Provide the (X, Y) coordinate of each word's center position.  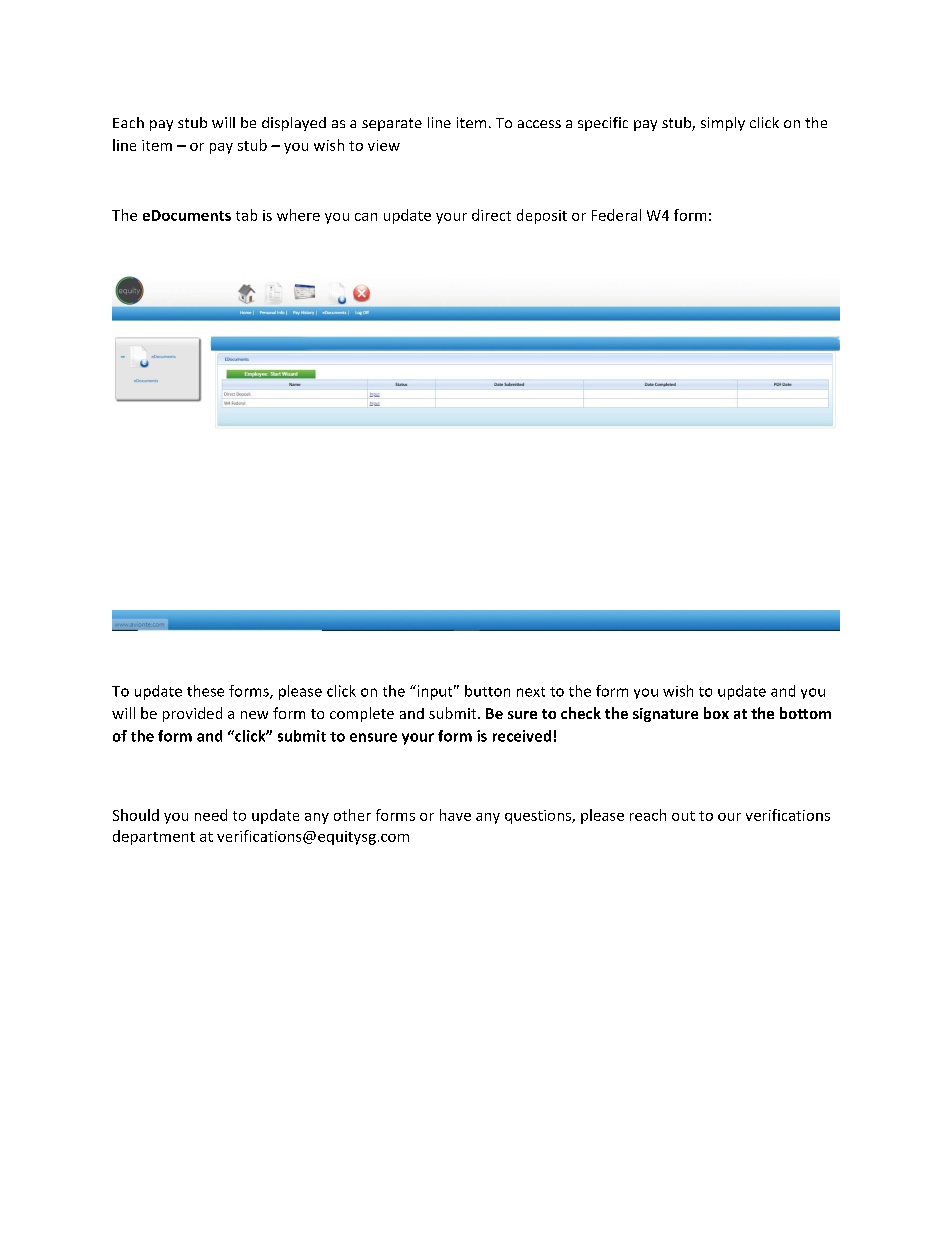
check (581, 713)
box (716, 713)
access (539, 124)
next (531, 692)
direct (491, 215)
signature (665, 715)
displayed (294, 124)
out (683, 816)
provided (192, 714)
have (455, 815)
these (205, 691)
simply (723, 124)
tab (246, 215)
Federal (616, 215)
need (211, 815)
